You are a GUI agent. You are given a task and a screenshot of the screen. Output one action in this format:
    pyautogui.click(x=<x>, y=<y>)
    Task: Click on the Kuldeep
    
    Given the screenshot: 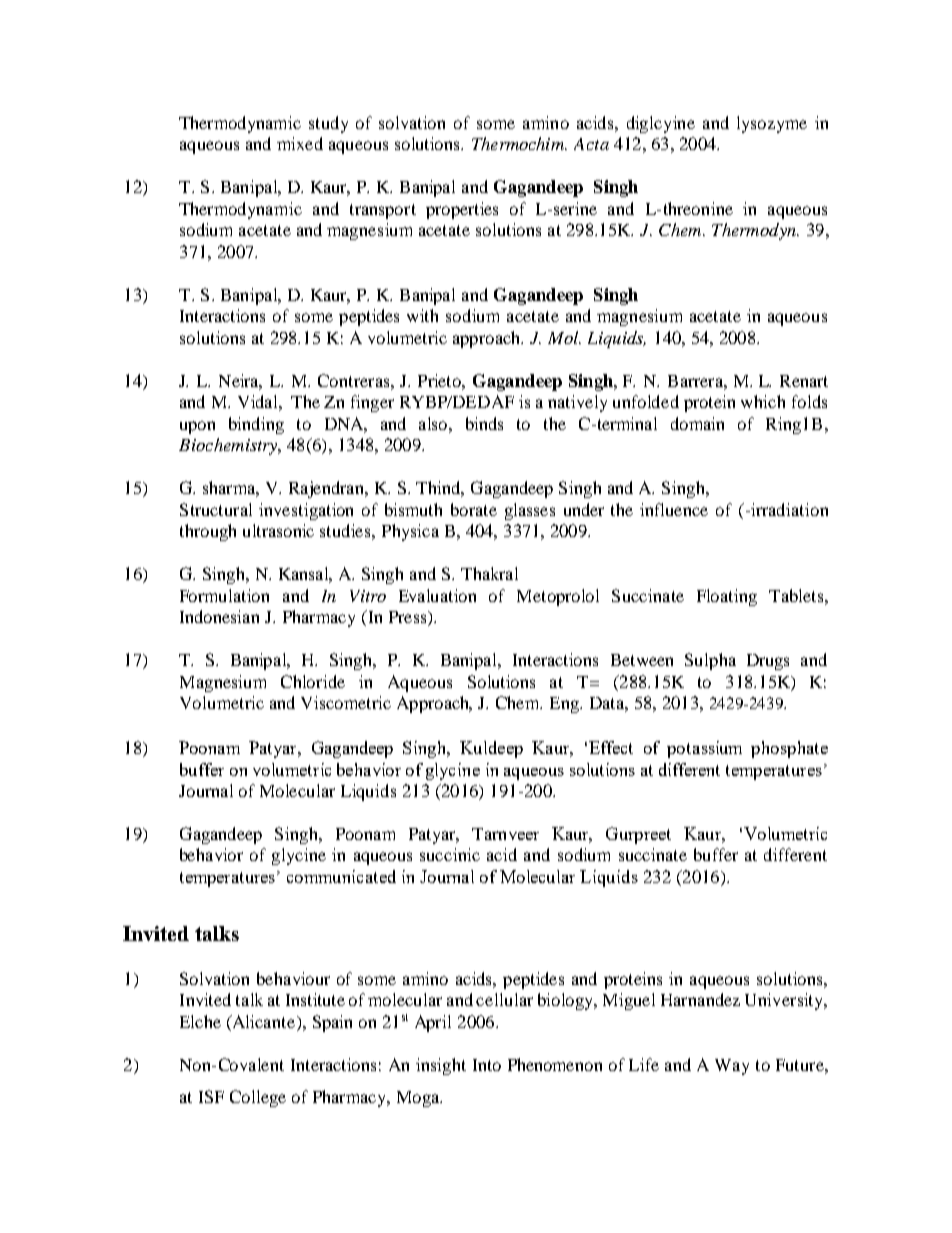 What is the action you would take?
    pyautogui.click(x=491, y=749)
